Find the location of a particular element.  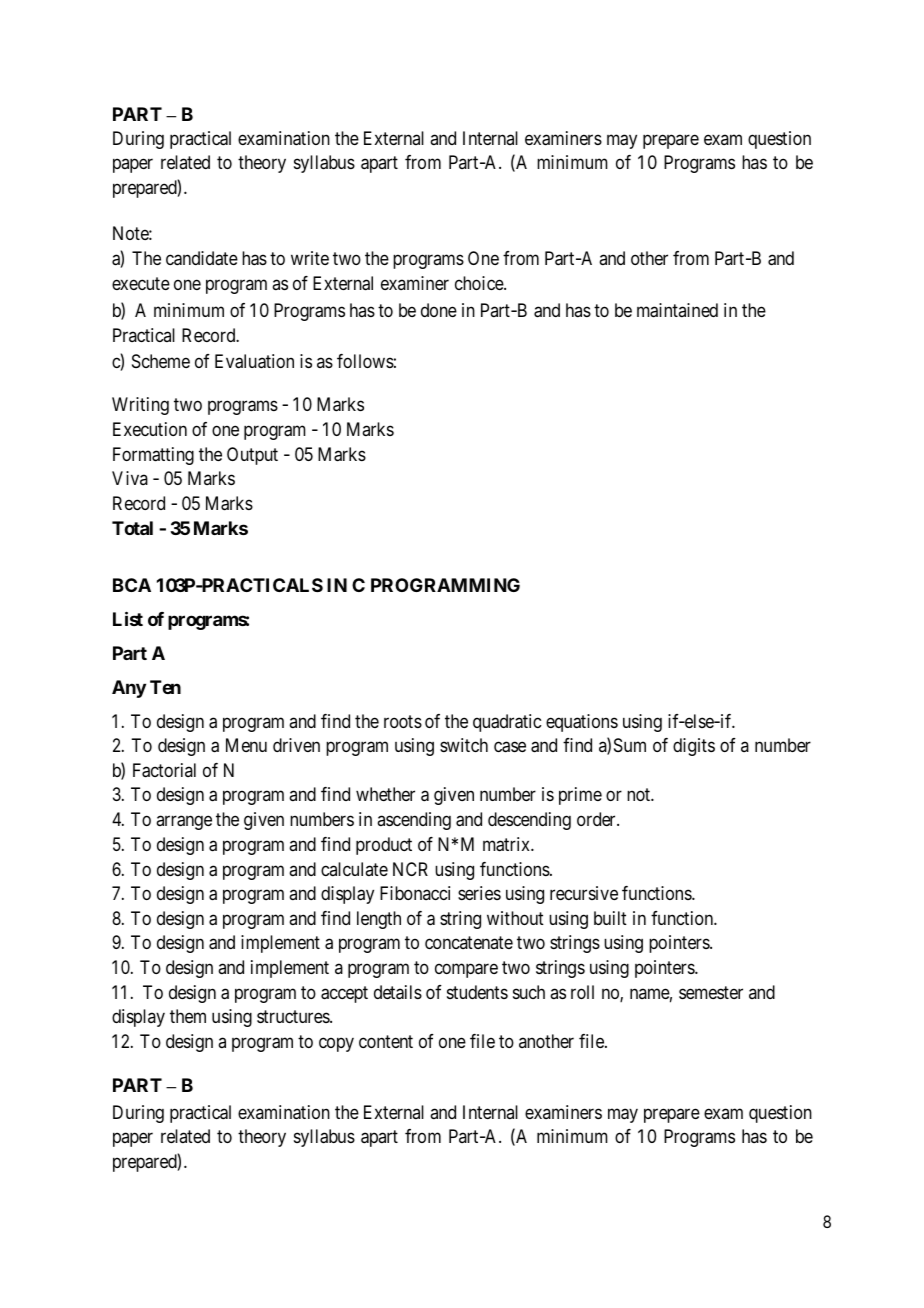

Execution is located at coordinates (150, 429).
